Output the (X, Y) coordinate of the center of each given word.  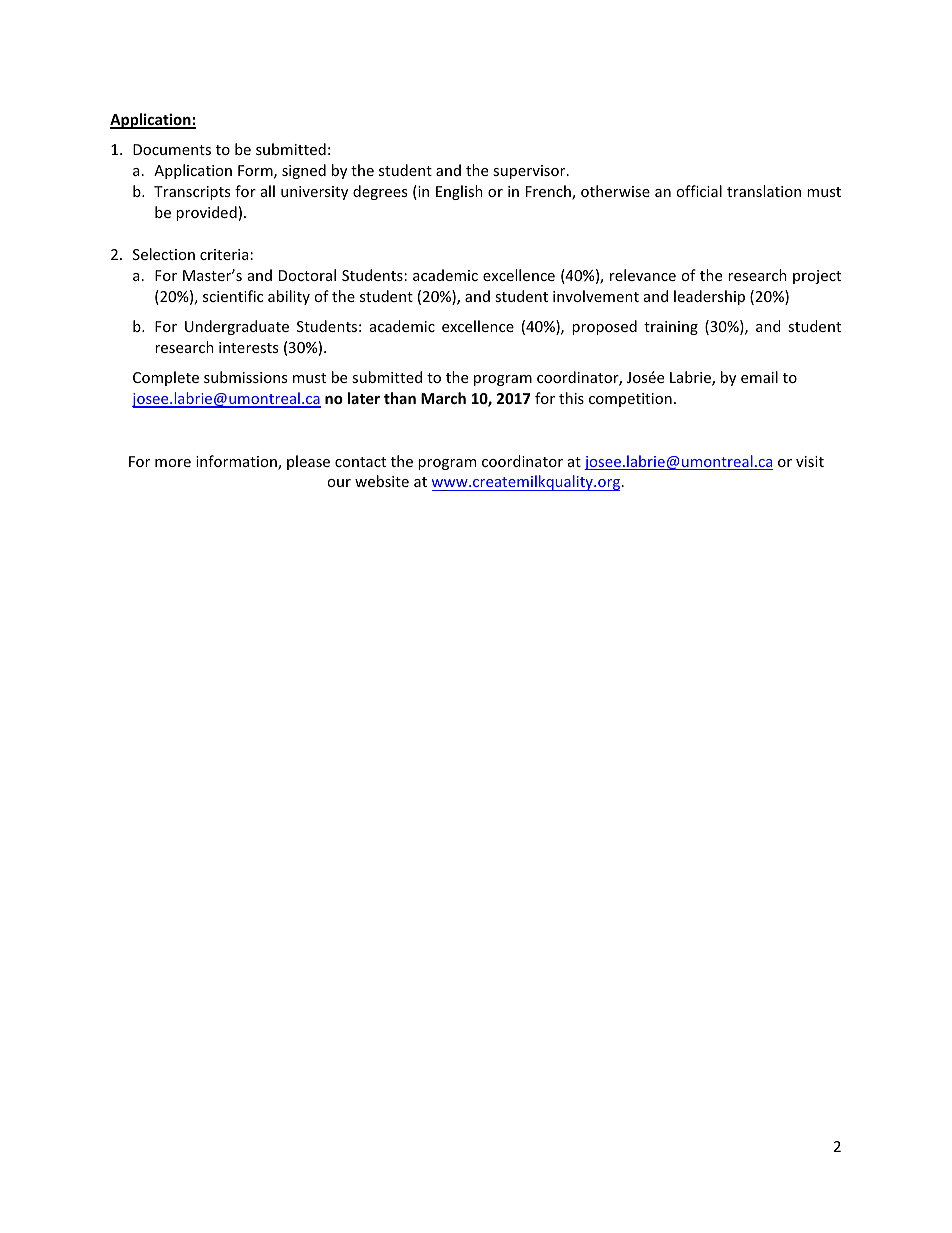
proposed (604, 327)
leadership (709, 297)
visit (810, 461)
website (382, 481)
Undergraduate (237, 327)
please (308, 462)
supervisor (530, 172)
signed (304, 171)
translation (764, 191)
